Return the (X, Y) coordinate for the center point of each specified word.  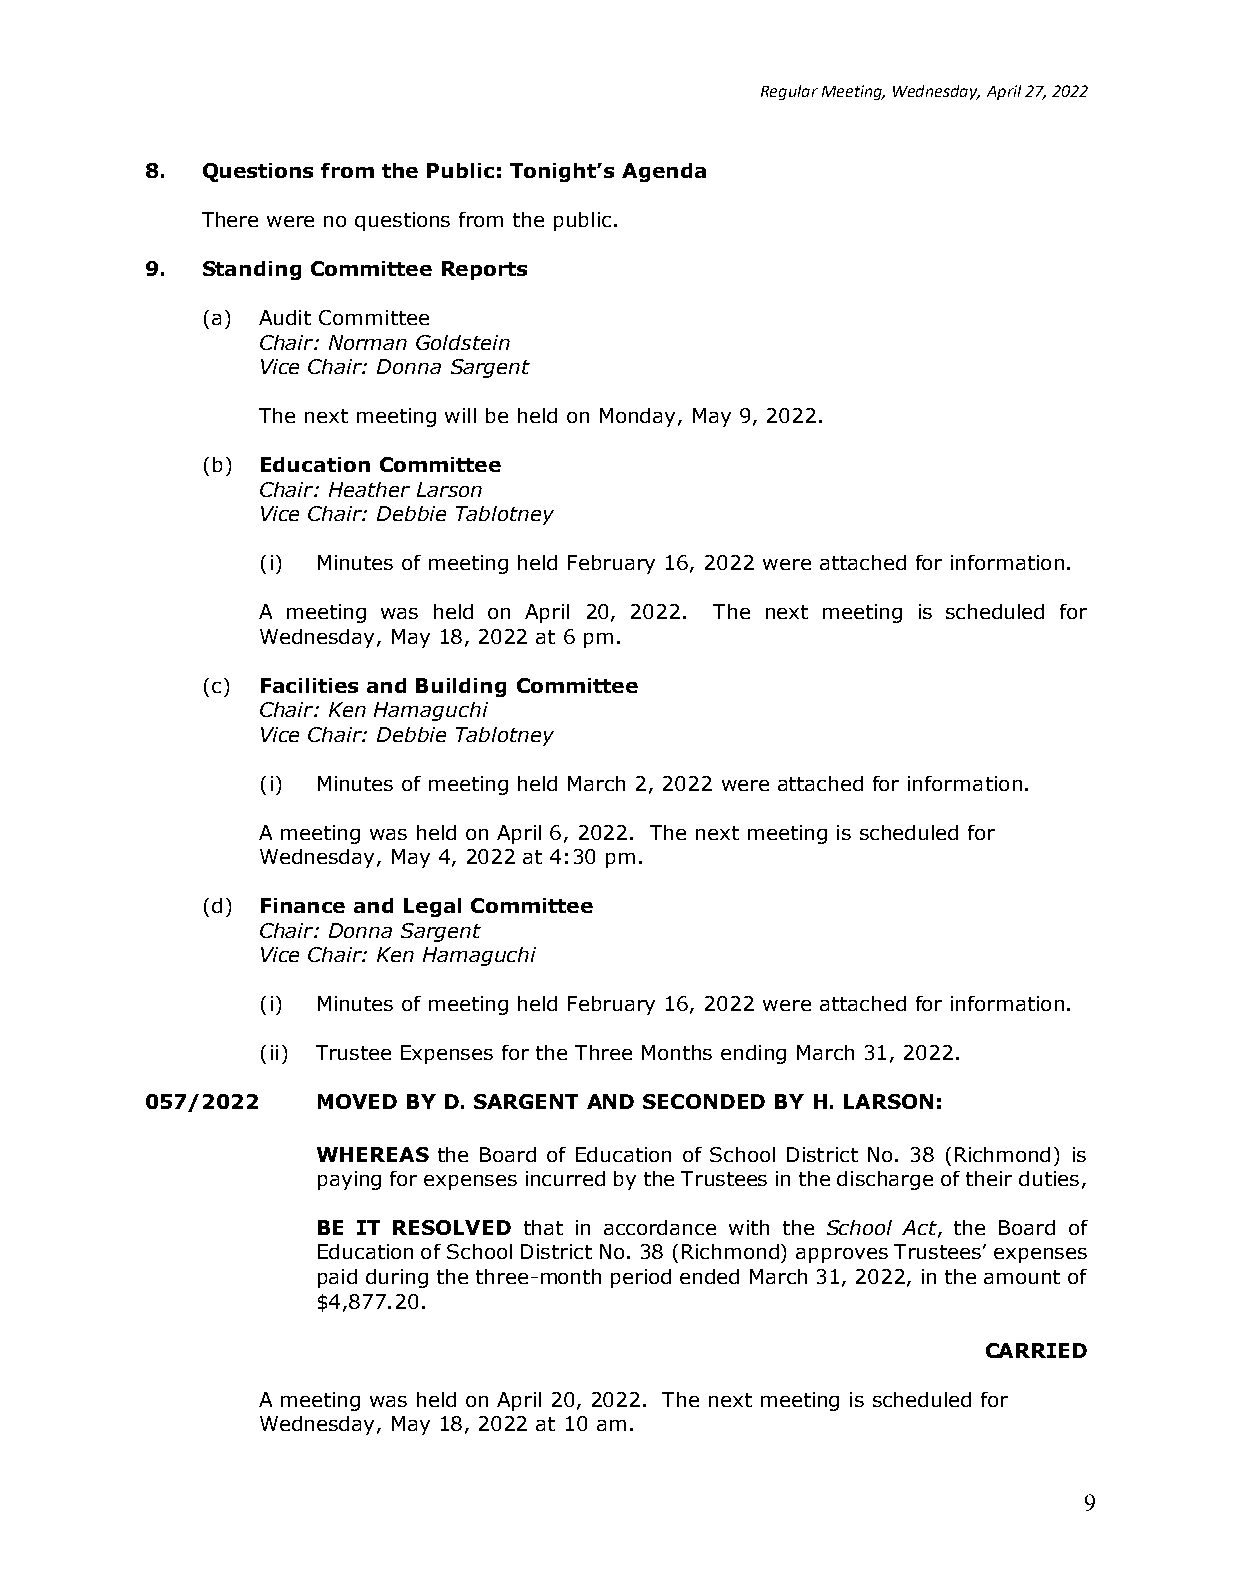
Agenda (664, 172)
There (230, 219)
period (641, 1278)
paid (337, 1278)
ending (753, 1054)
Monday (639, 417)
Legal (432, 907)
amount (1022, 1277)
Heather (369, 489)
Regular (789, 92)
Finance (303, 905)
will (460, 415)
